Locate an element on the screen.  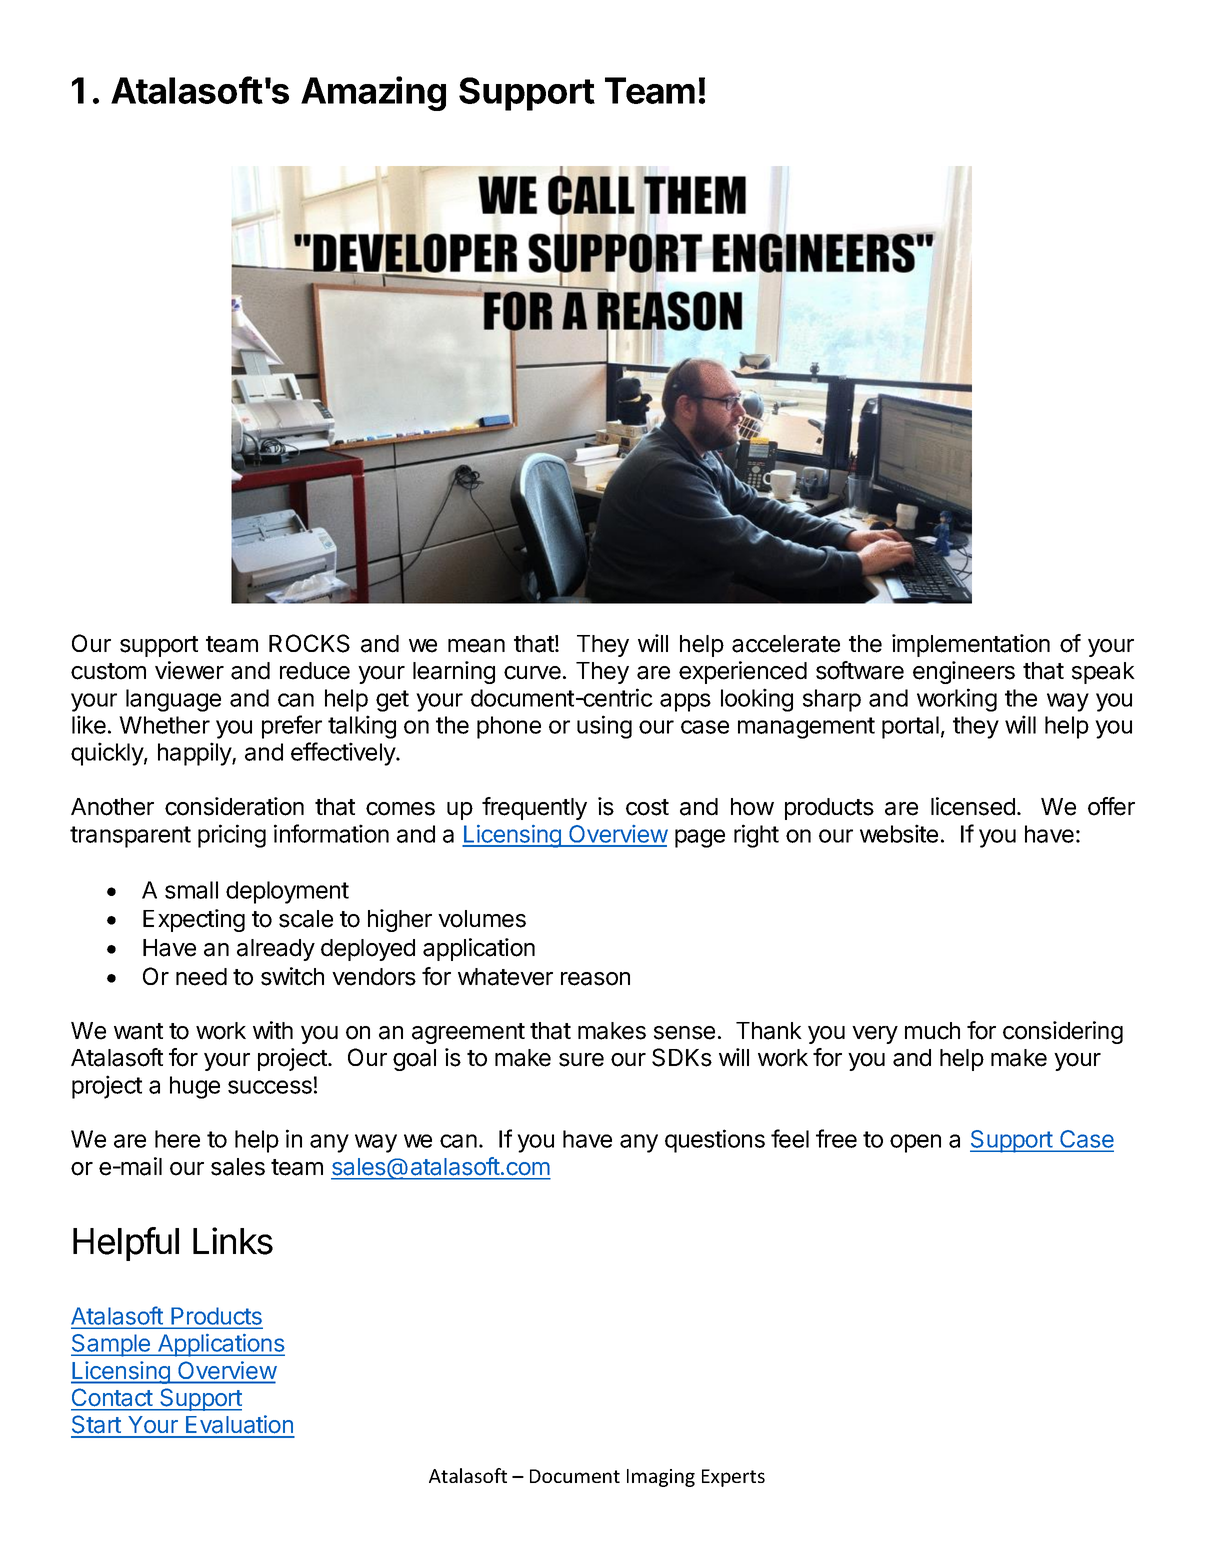
curve is located at coordinates (532, 673).
